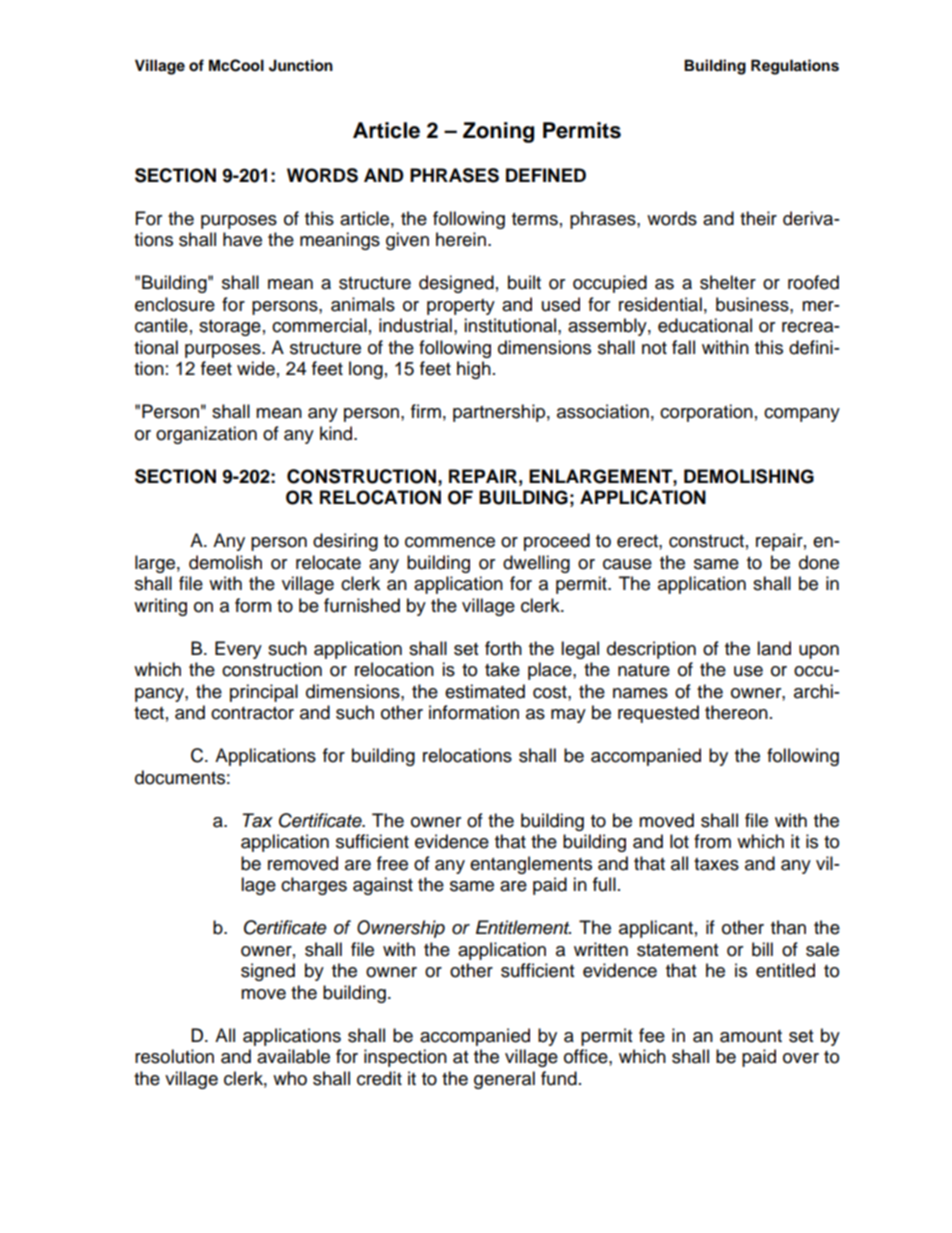  Describe the element at coordinates (293, 1056) in the page. I see `available` at that location.
